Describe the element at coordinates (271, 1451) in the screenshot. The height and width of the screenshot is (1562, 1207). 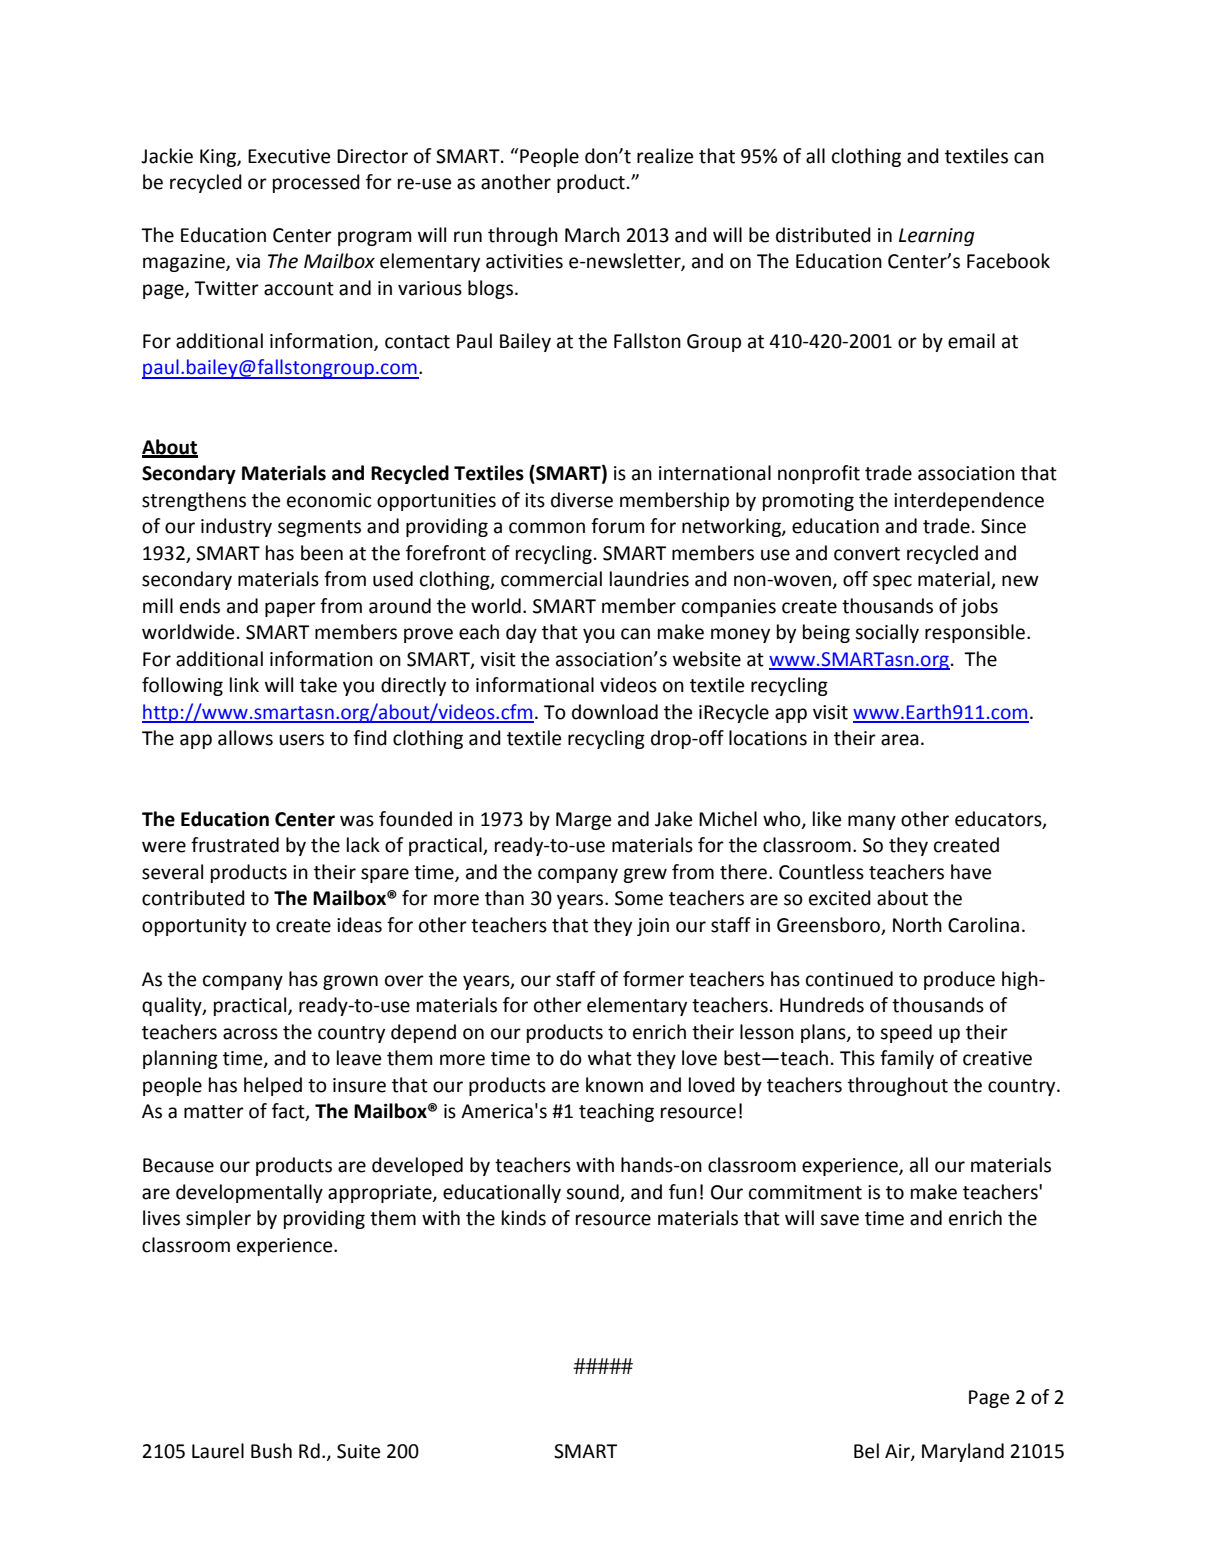
I see `Bush` at that location.
